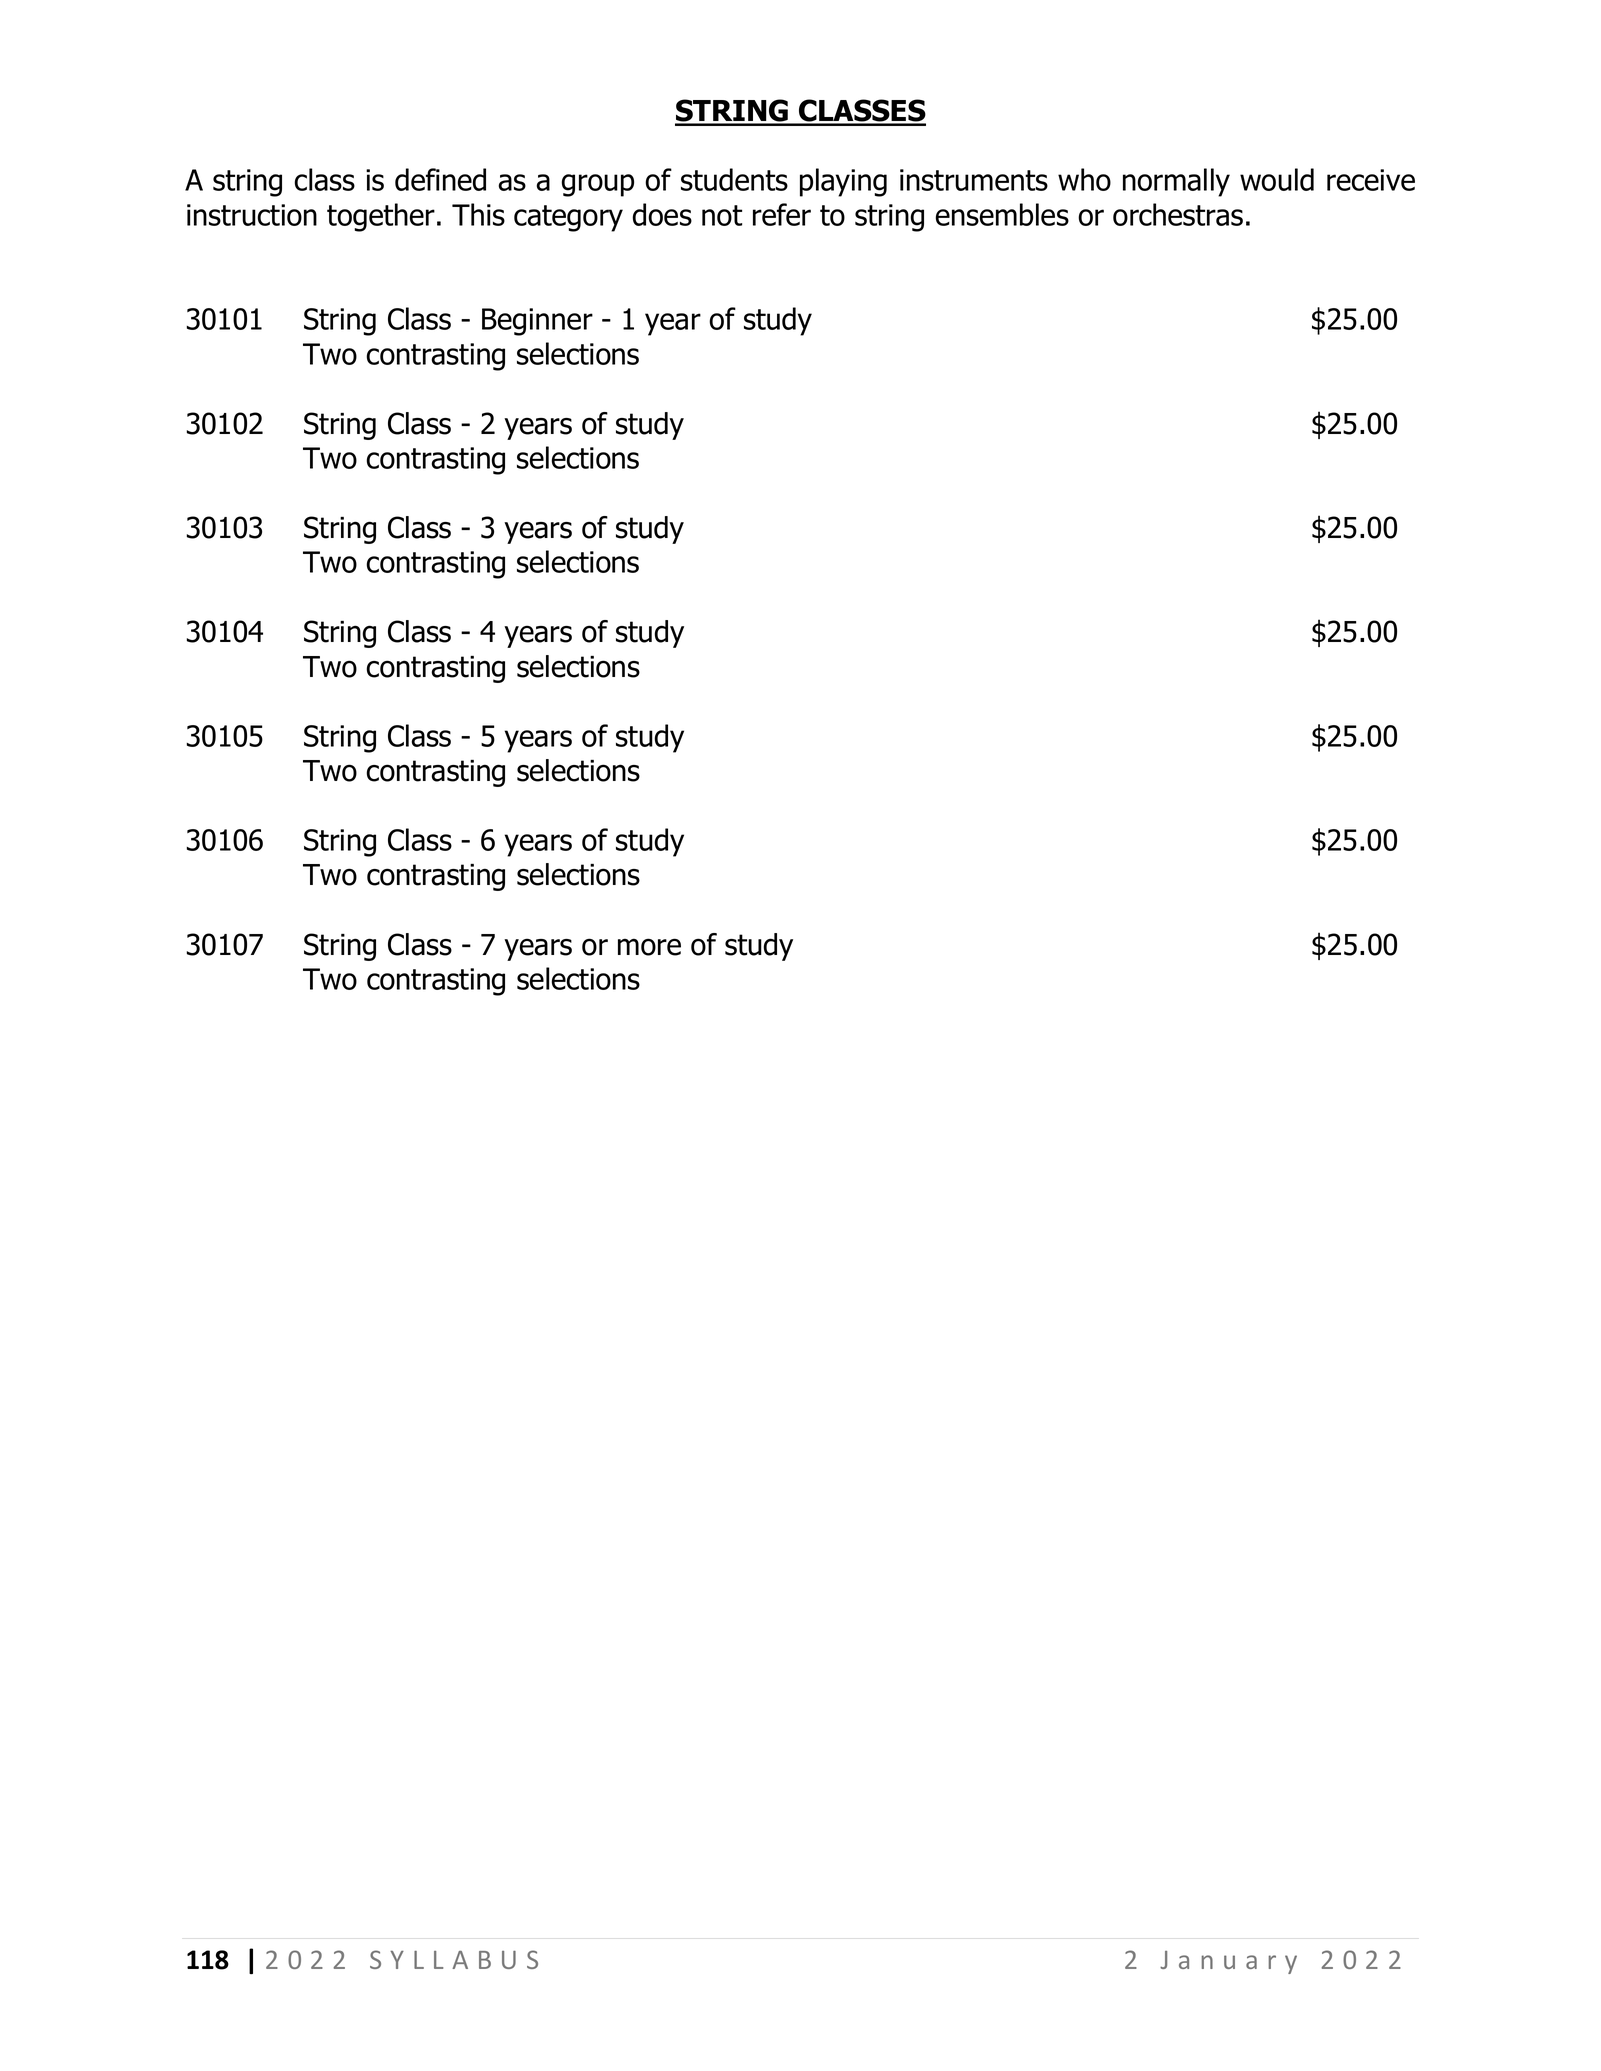  What do you see at coordinates (649, 947) in the document?
I see `more` at bounding box center [649, 947].
